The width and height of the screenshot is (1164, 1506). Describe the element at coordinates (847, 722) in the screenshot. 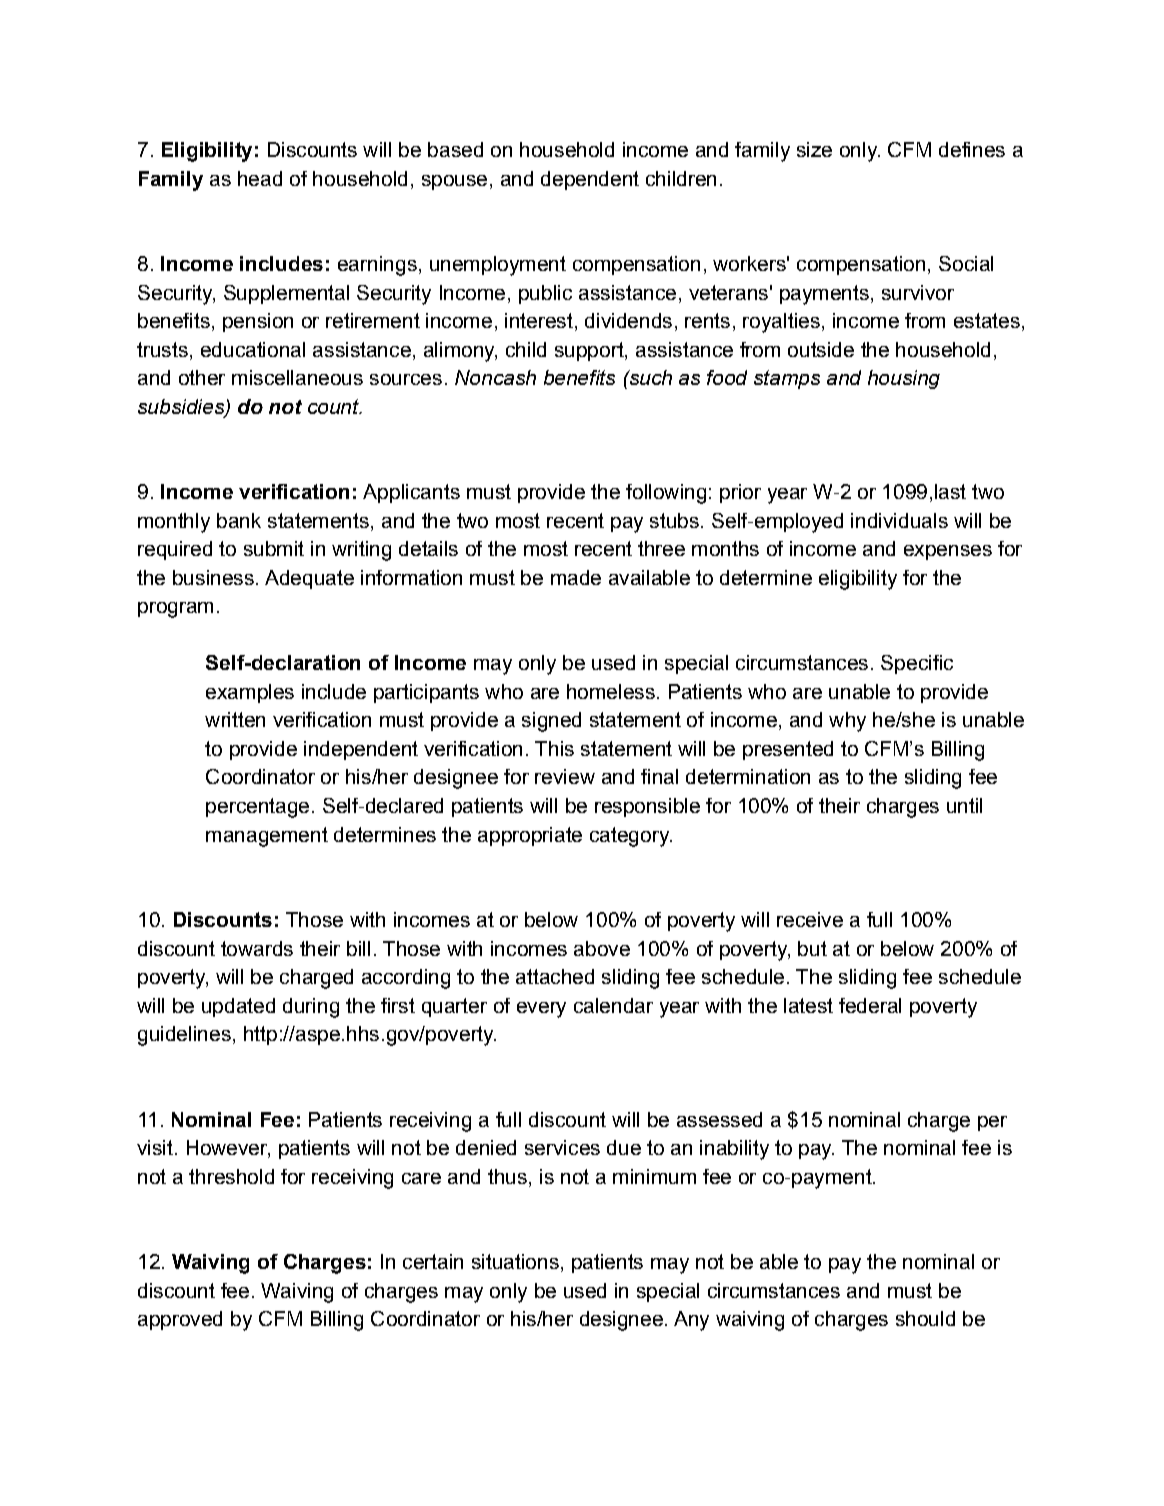

I see `why` at that location.
